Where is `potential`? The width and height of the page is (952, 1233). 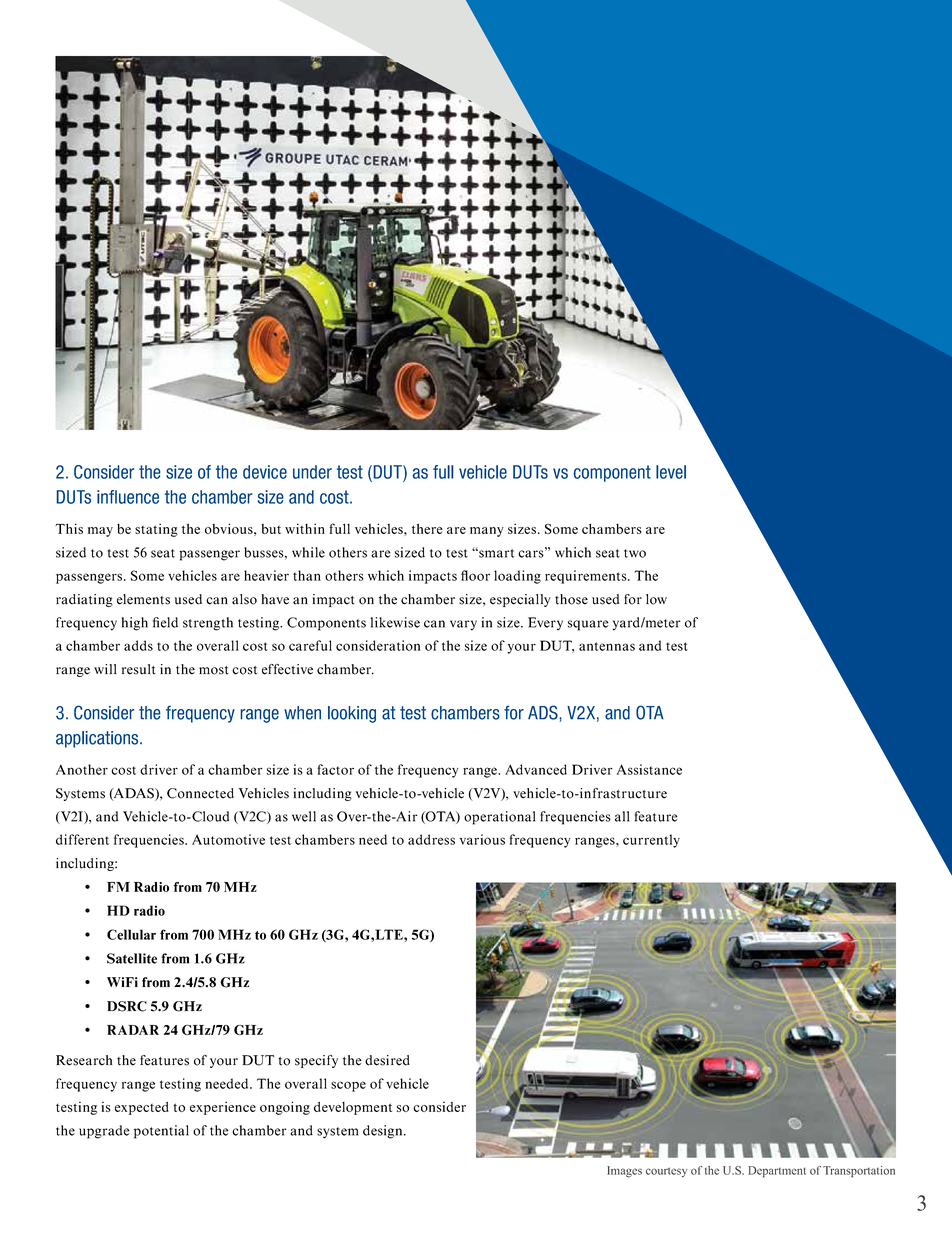
potential is located at coordinates (161, 1132).
